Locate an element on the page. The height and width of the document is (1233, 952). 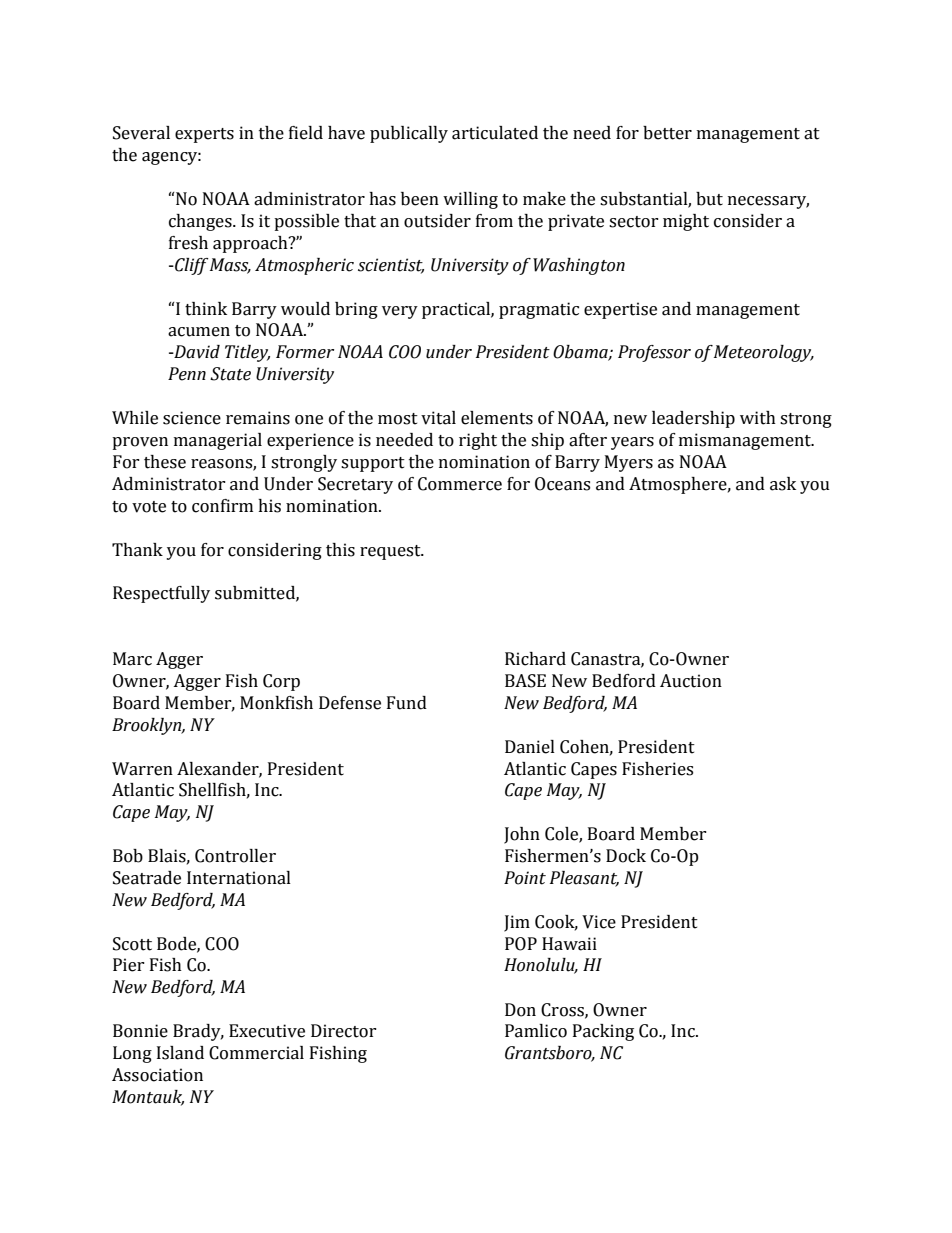
Respectfully is located at coordinates (161, 594).
